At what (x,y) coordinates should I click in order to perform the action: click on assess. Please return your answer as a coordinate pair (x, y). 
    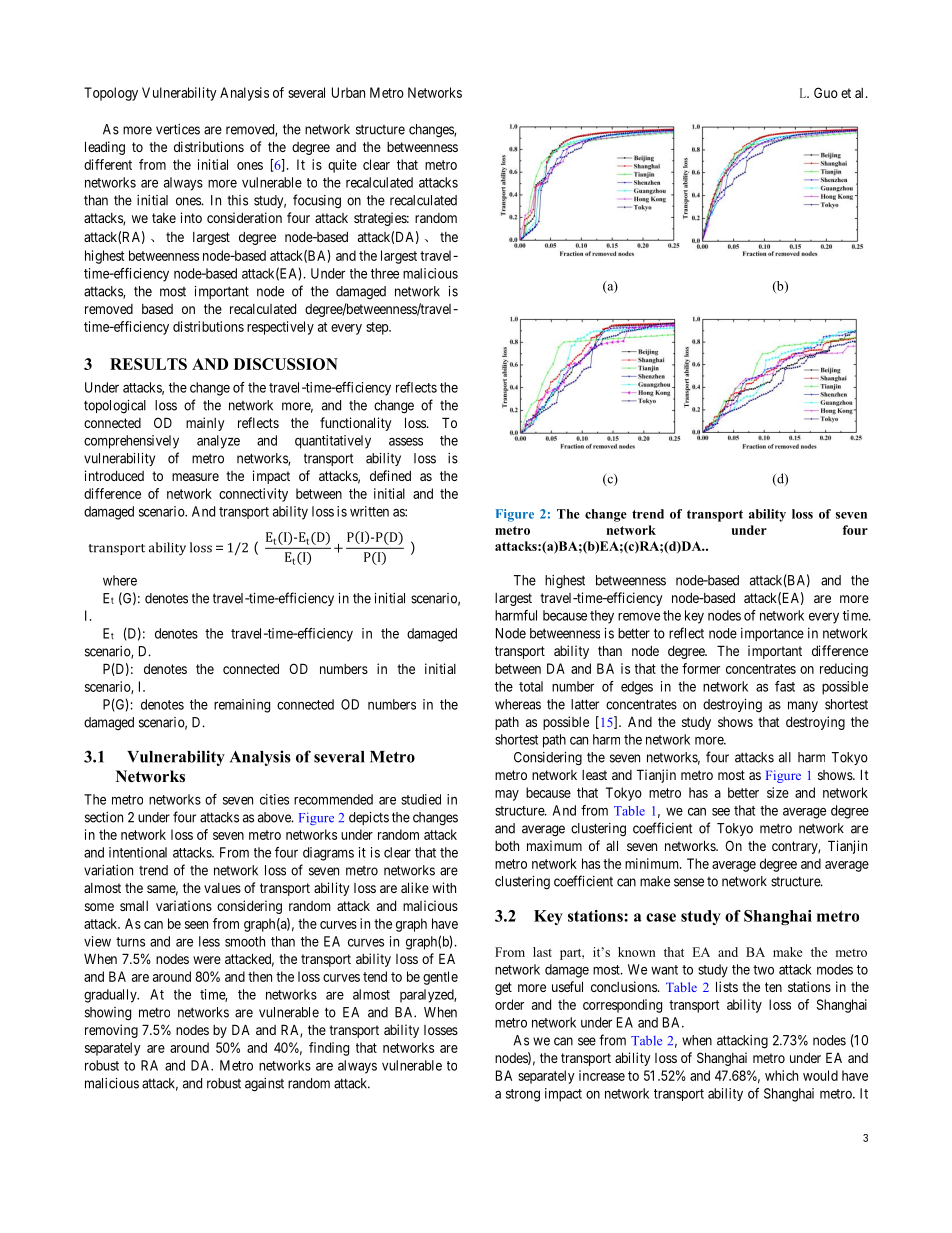
    Looking at the image, I should click on (406, 441).
